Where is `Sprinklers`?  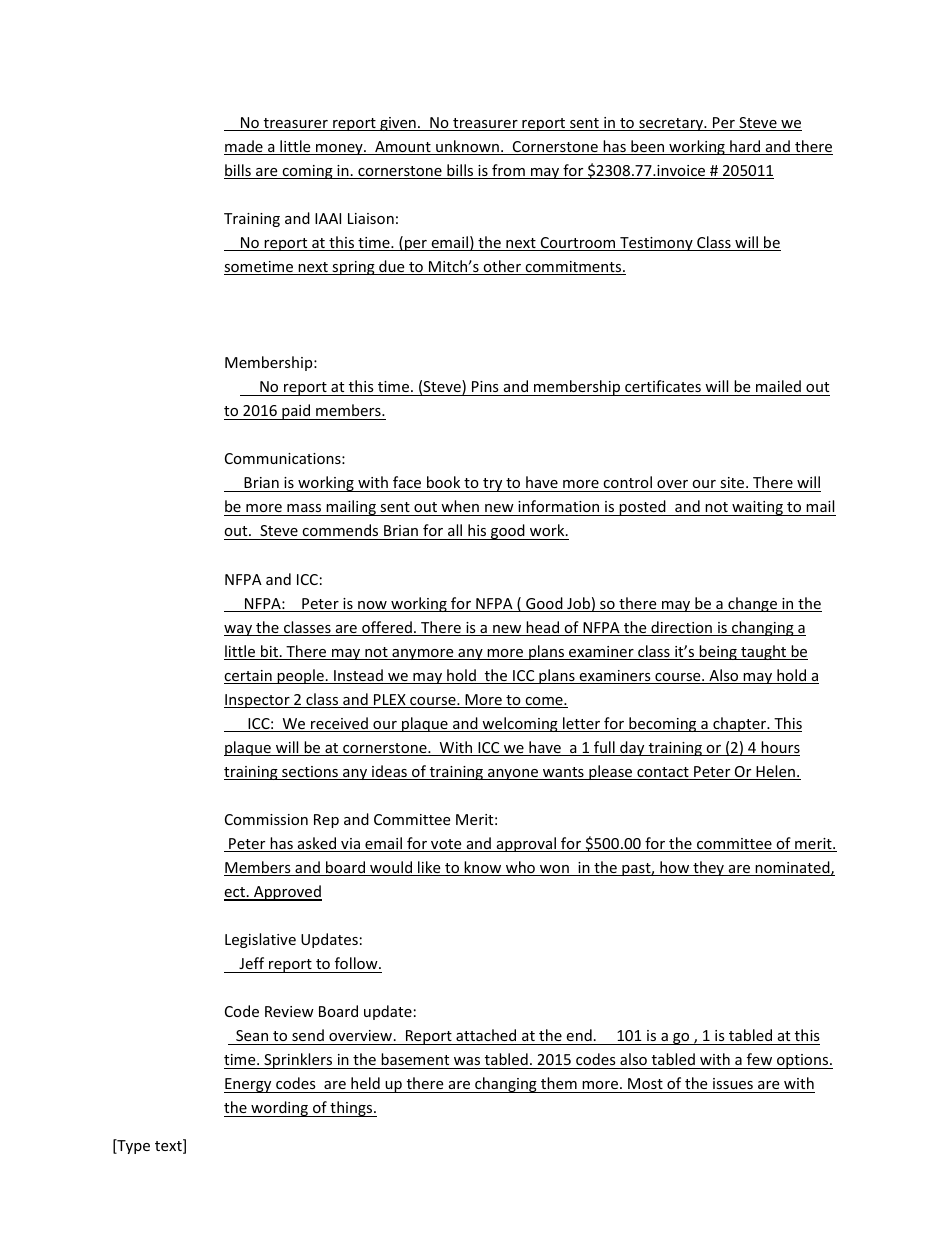 Sprinklers is located at coordinates (298, 1061).
